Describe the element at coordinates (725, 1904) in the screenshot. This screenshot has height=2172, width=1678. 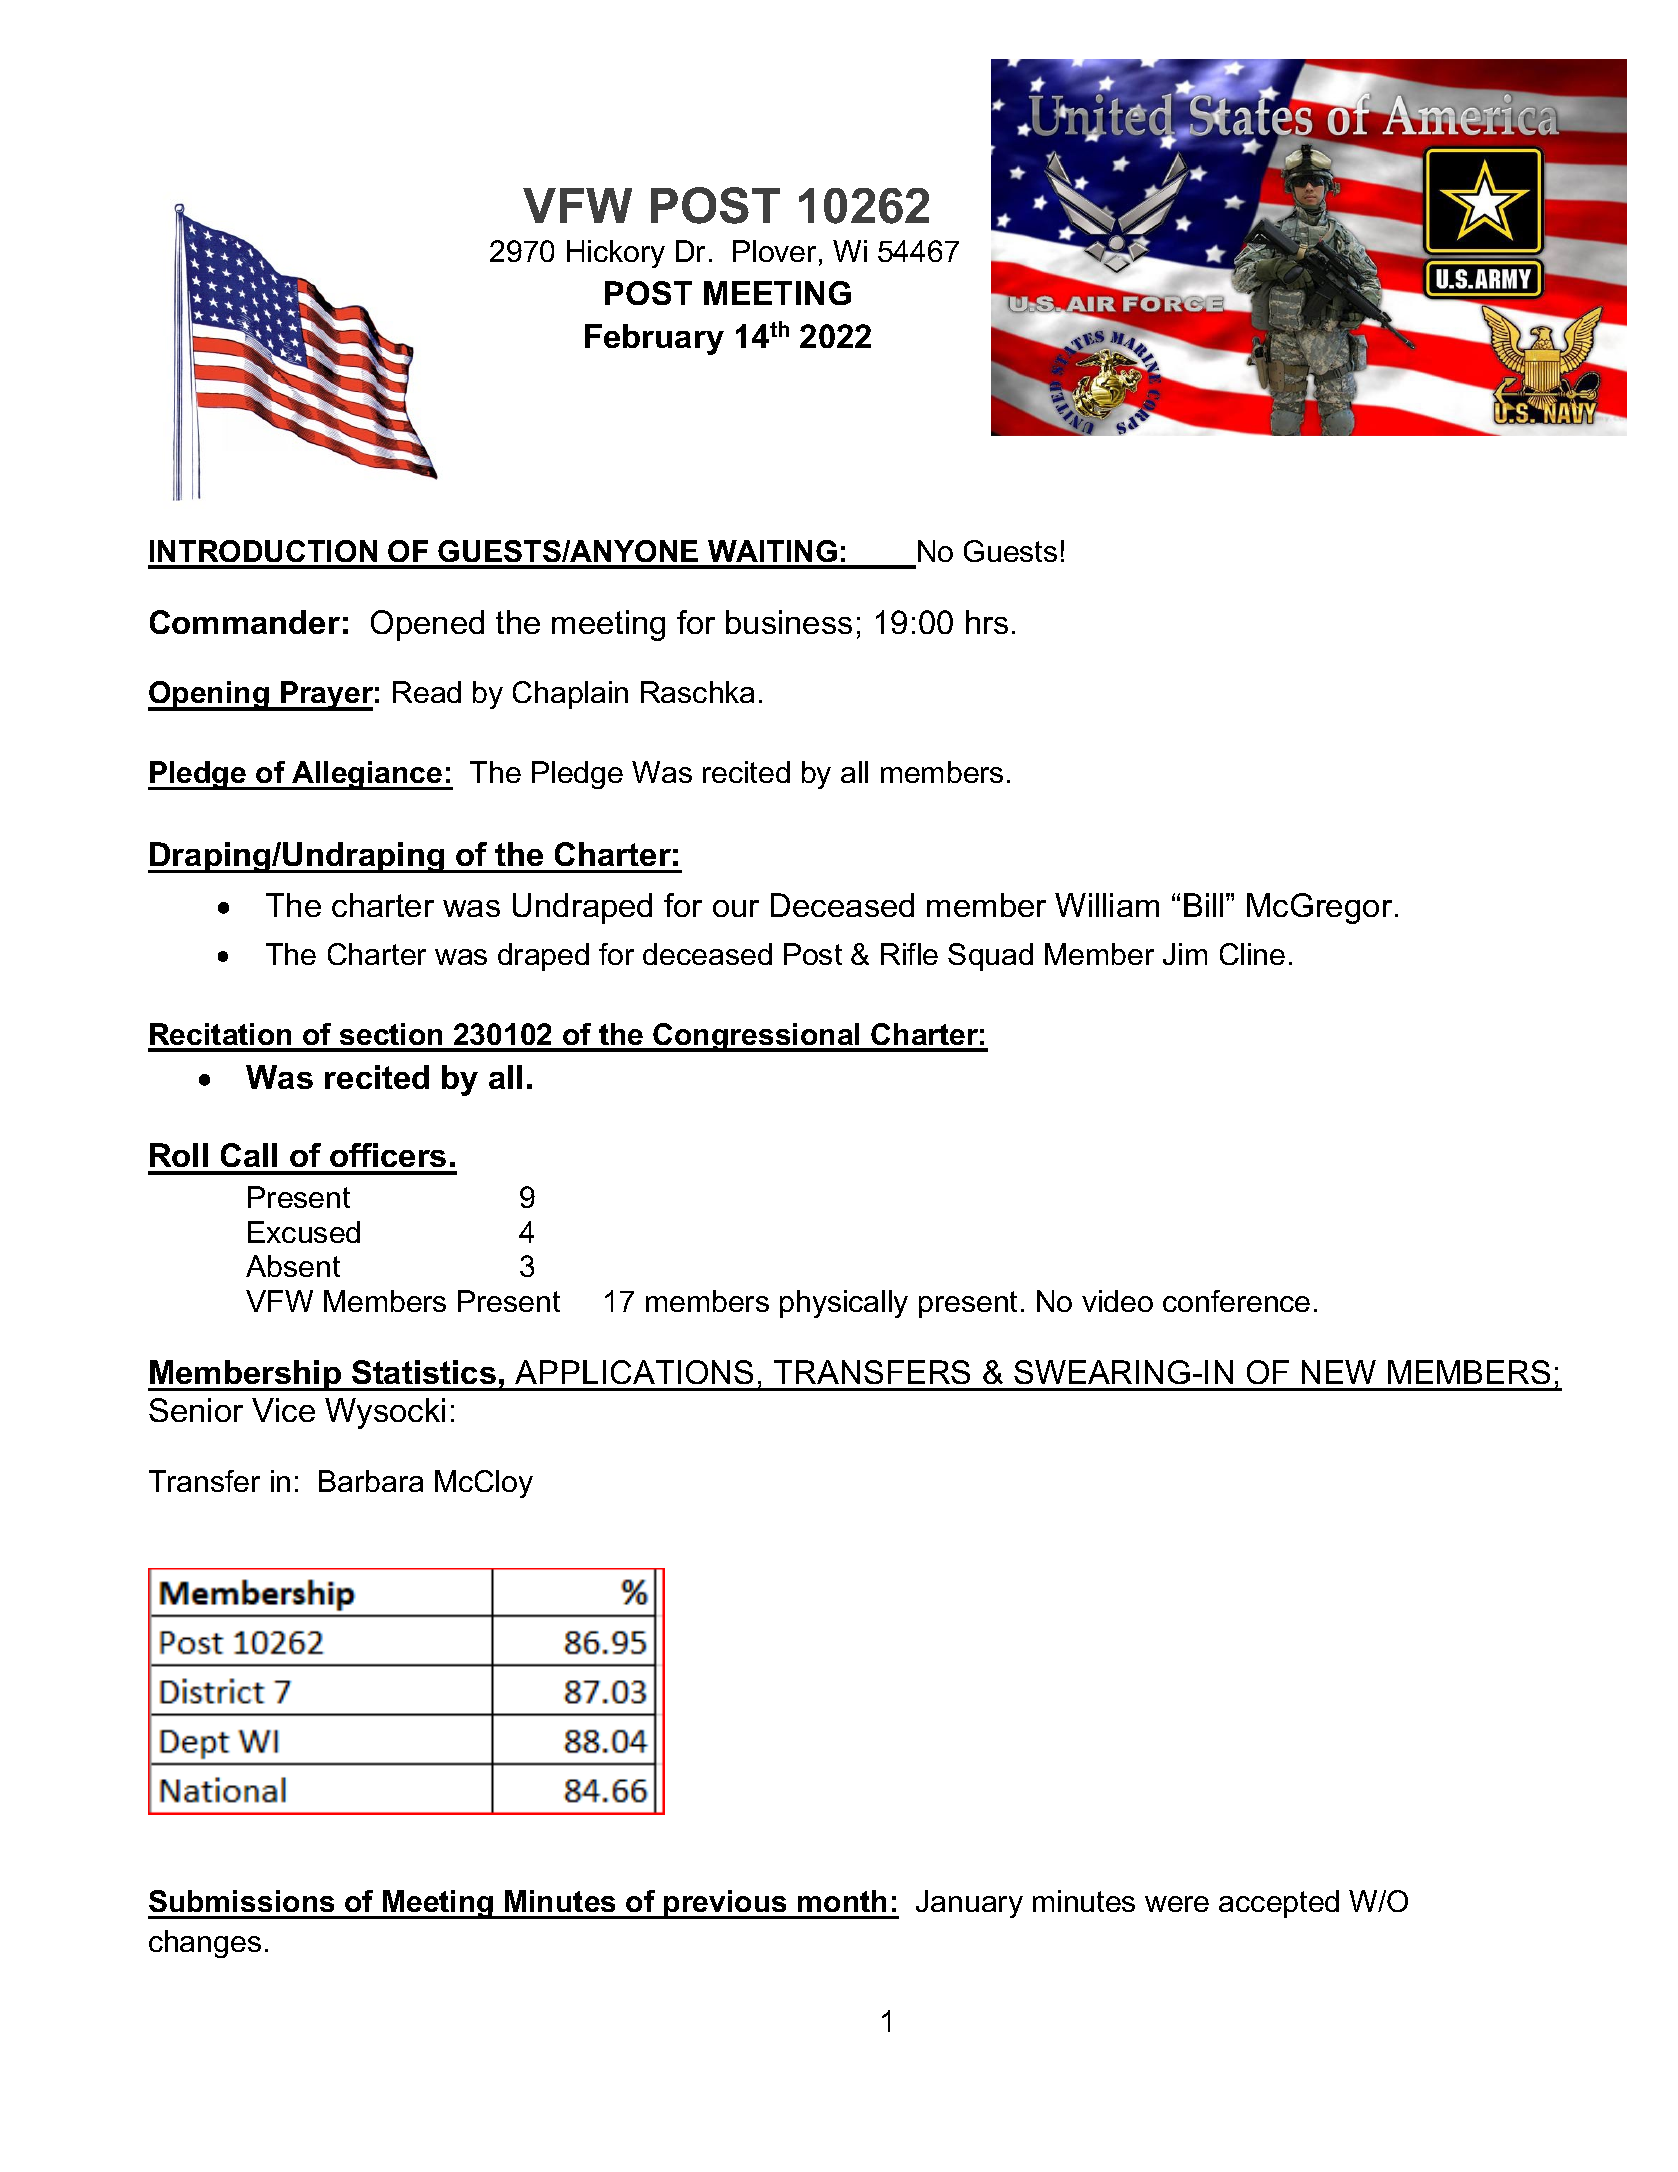
I see `previous` at that location.
